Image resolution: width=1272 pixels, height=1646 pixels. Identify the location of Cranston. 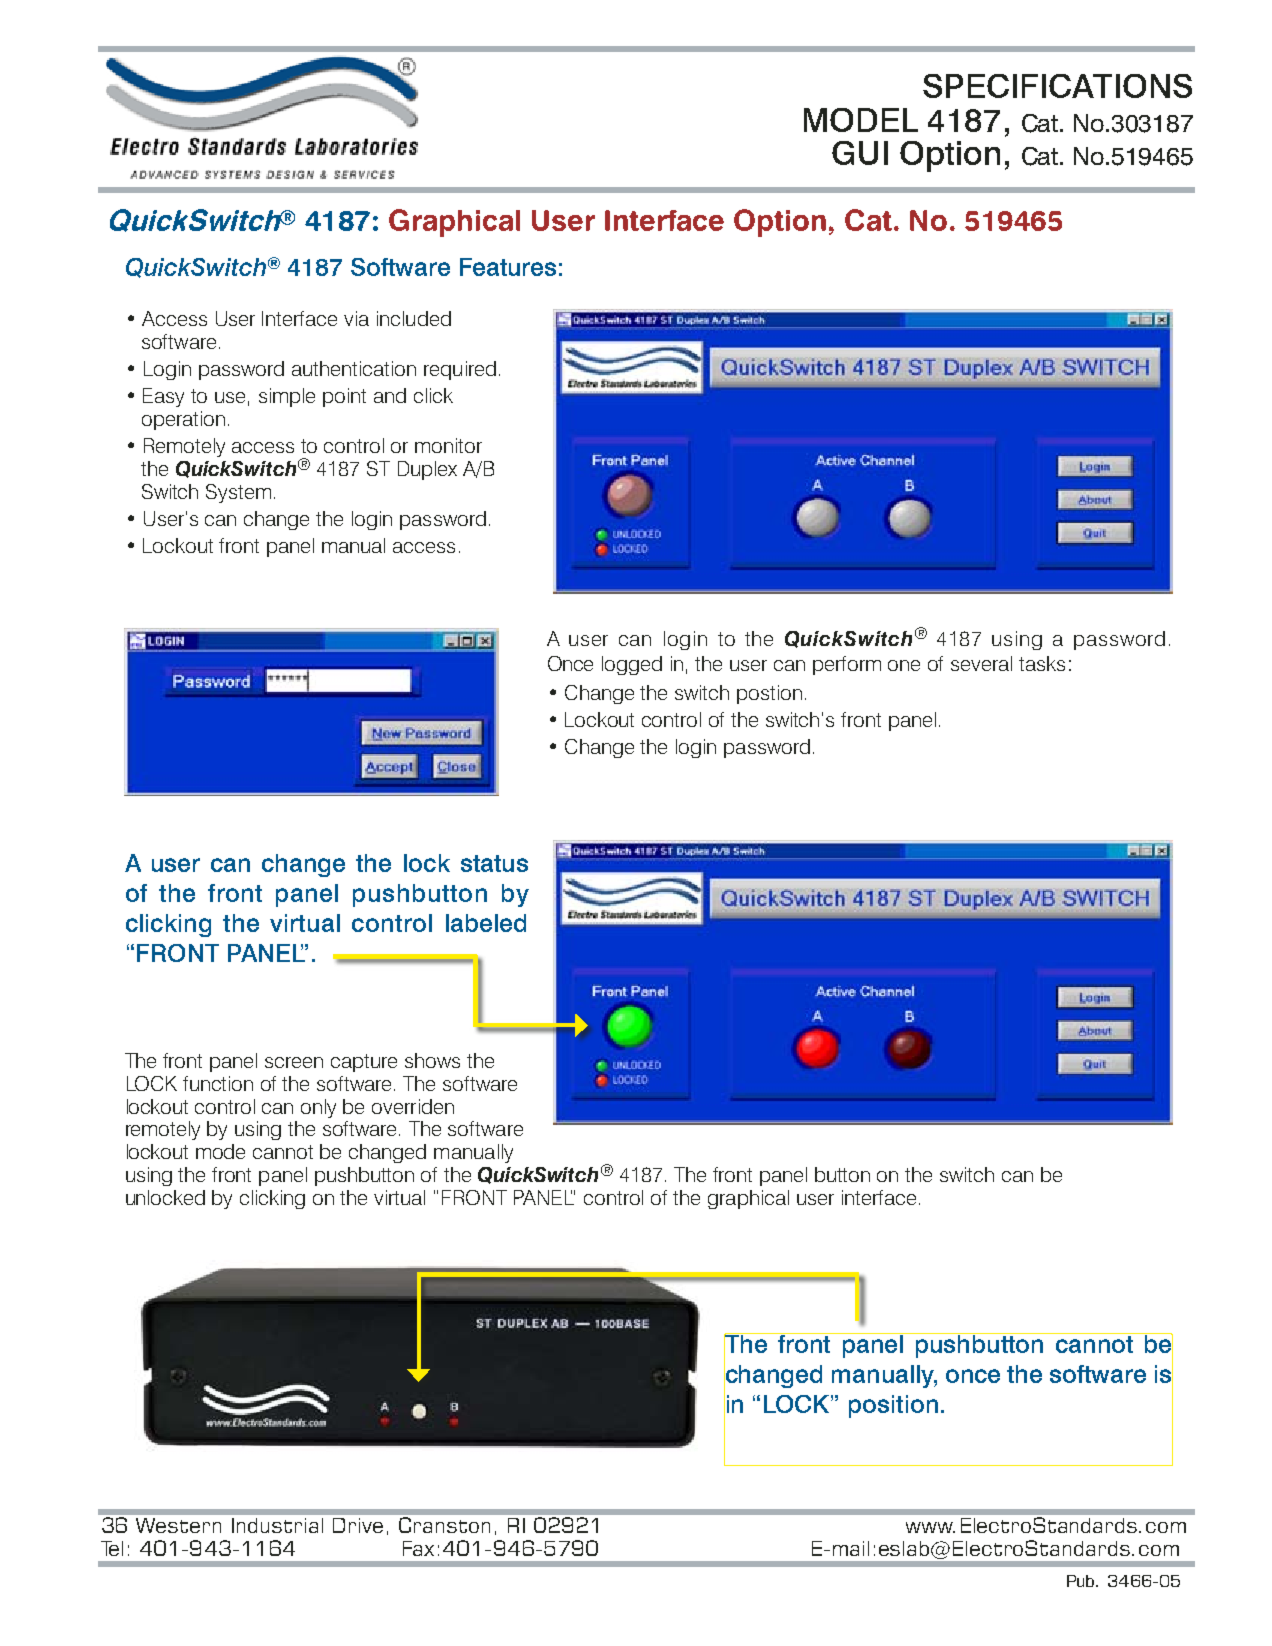
(444, 1525).
